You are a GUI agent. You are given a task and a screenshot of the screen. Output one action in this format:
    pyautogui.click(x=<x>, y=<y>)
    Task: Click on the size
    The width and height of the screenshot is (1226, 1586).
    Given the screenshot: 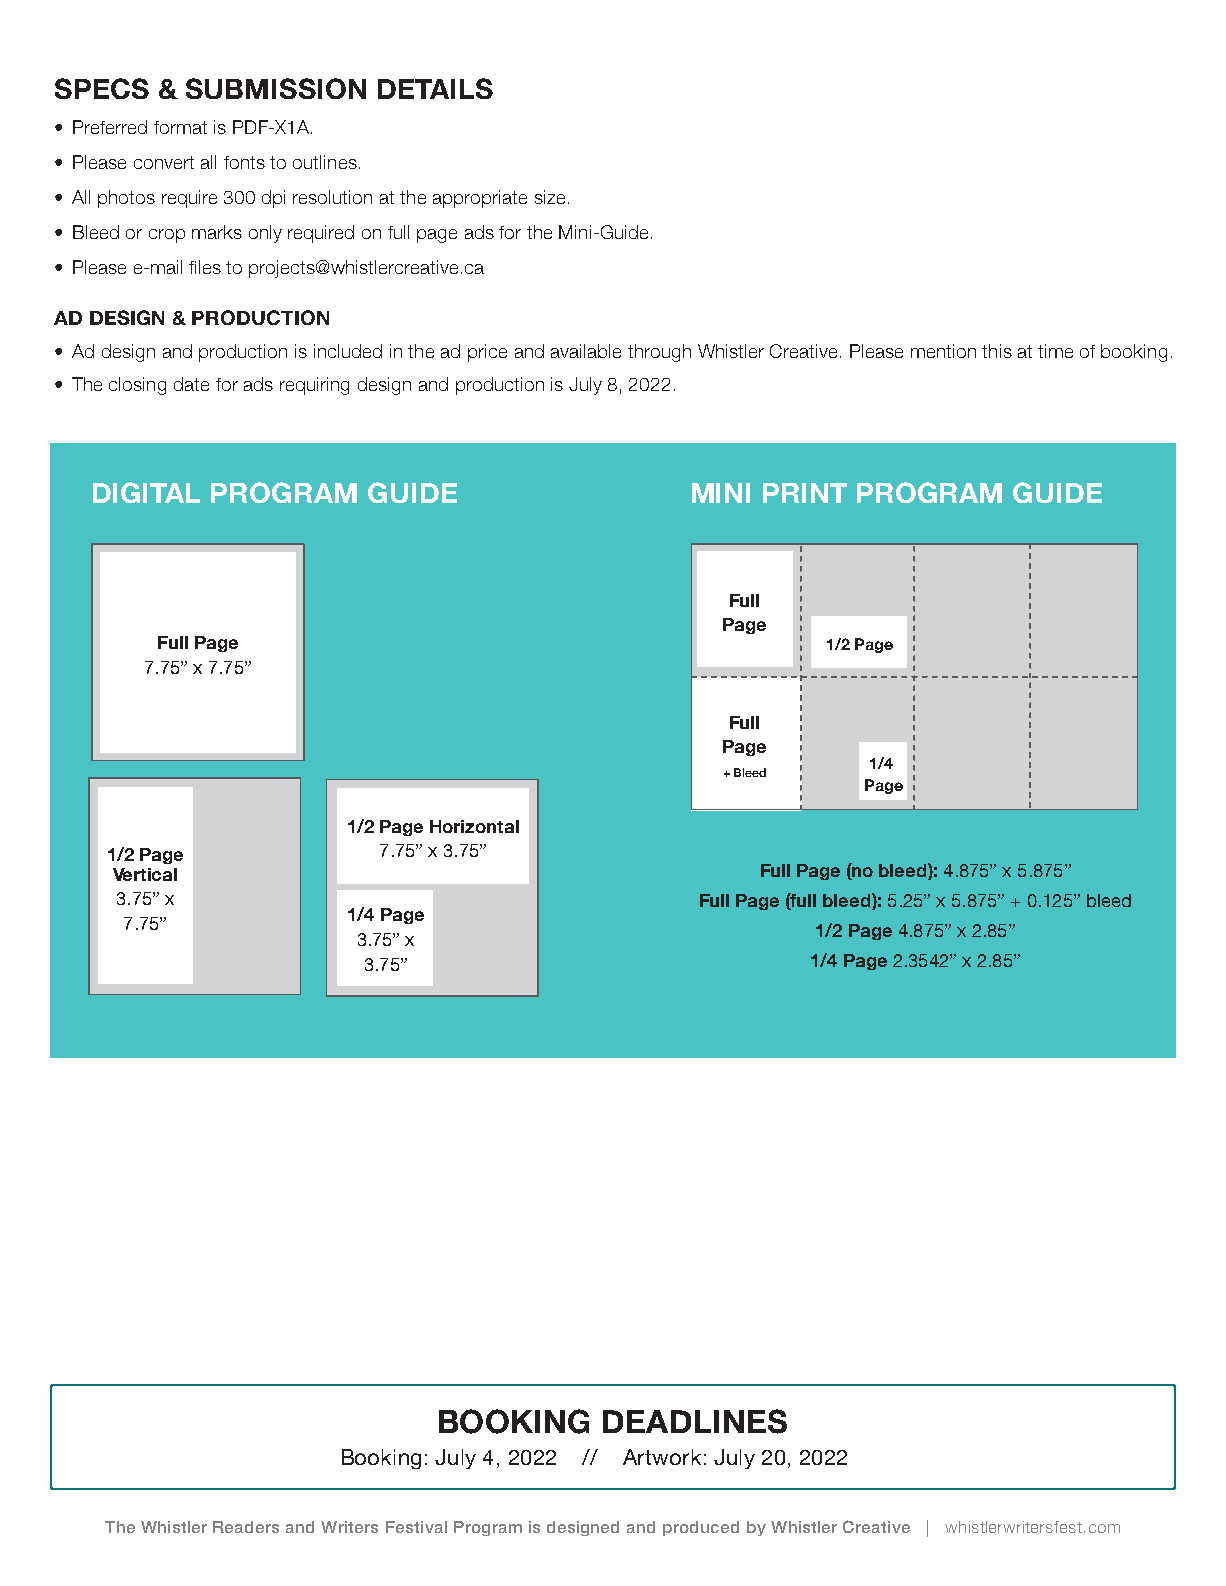 What is the action you would take?
    pyautogui.click(x=550, y=197)
